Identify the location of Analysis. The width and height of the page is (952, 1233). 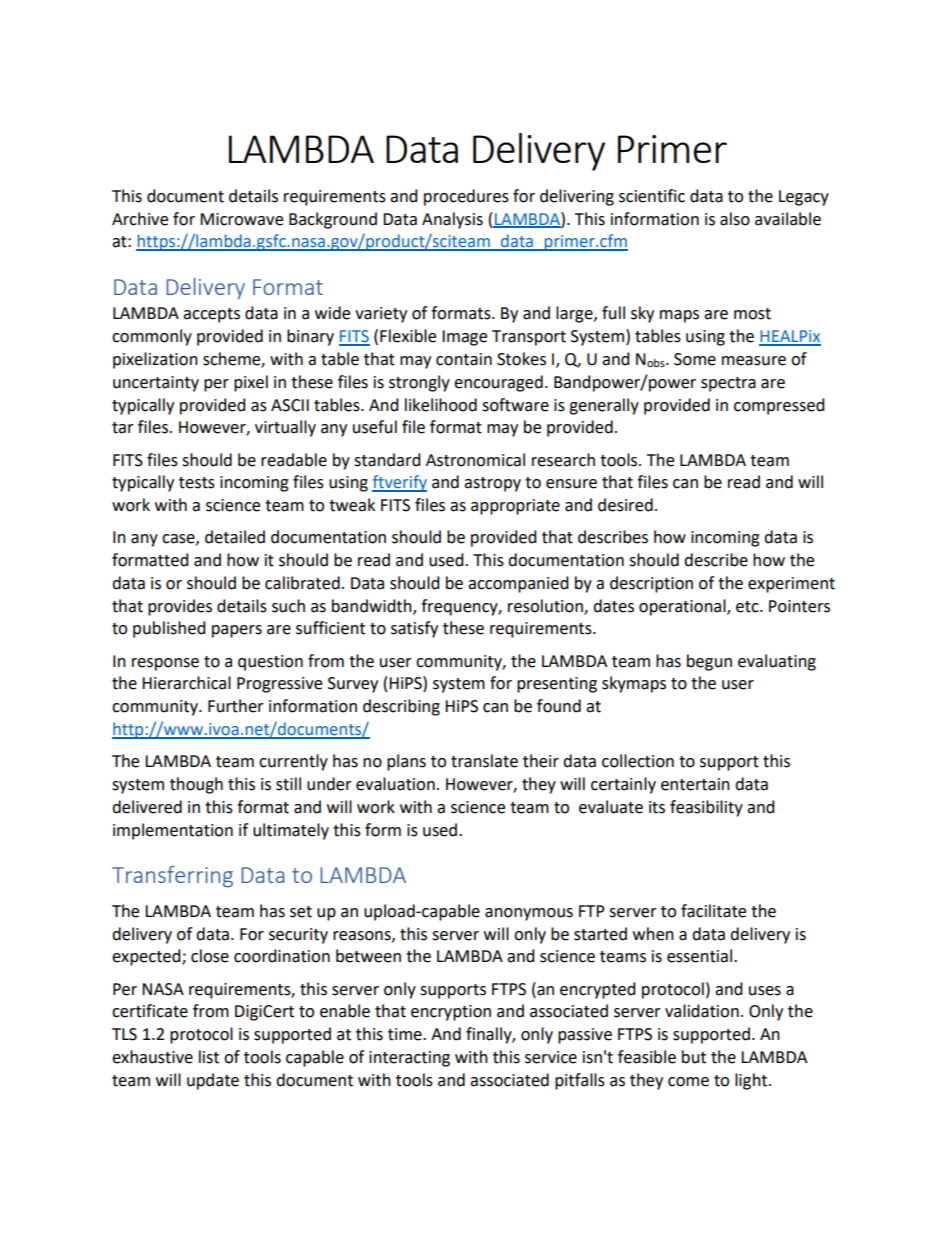
(452, 220).
